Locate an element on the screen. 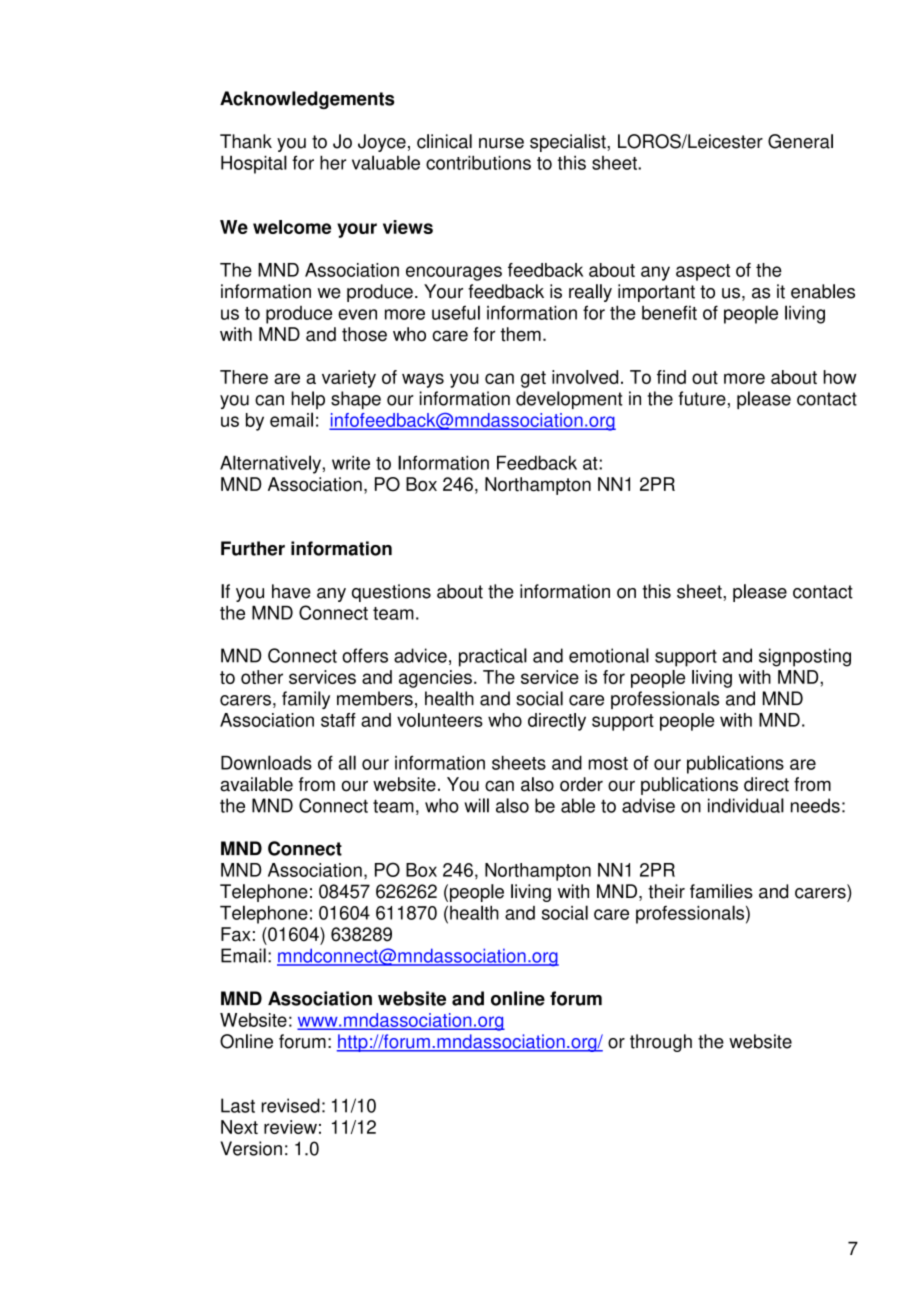 The width and height of the screenshot is (924, 1307). review is located at coordinates (290, 1127).
